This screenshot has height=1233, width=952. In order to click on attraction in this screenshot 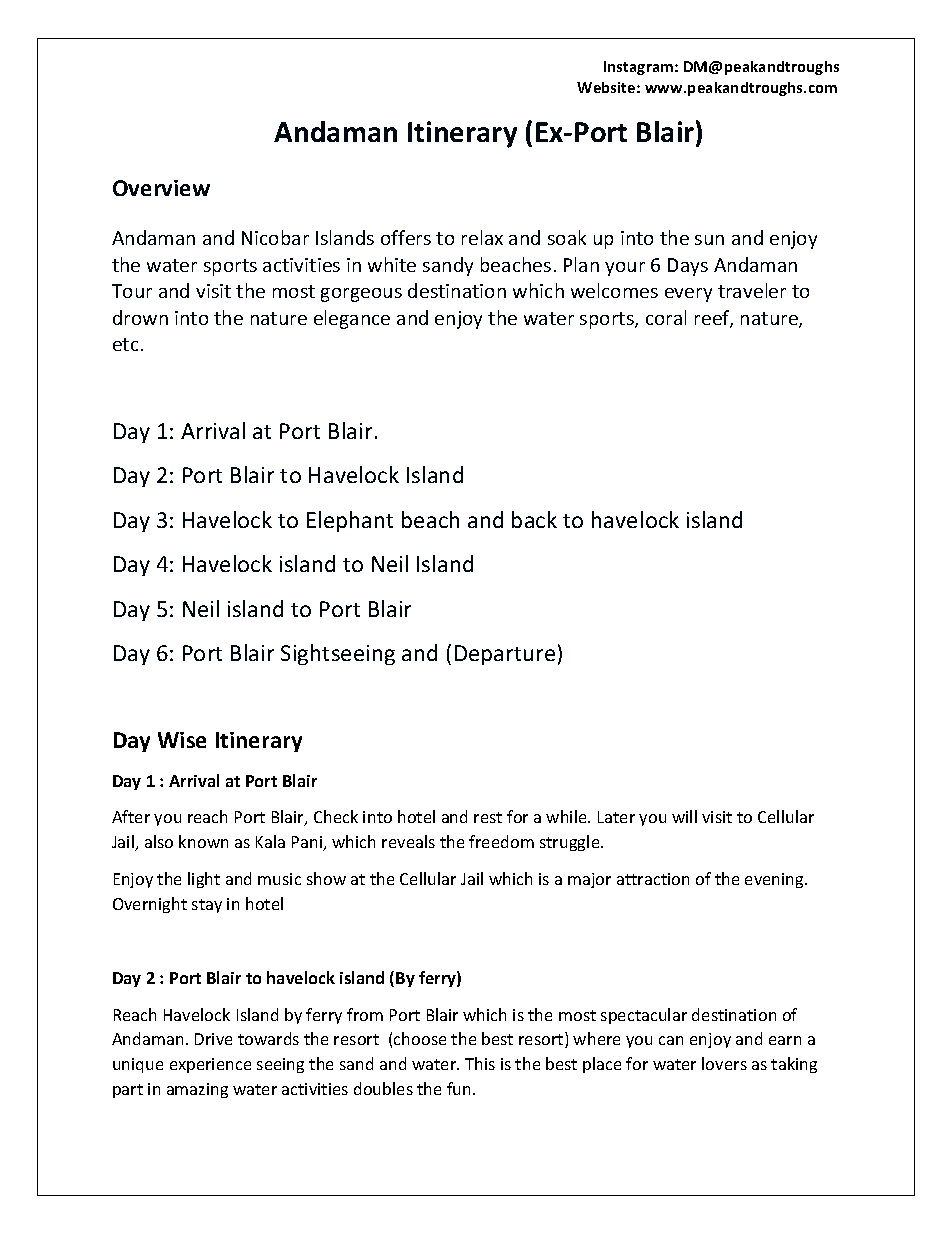, I will do `click(653, 879)`.
